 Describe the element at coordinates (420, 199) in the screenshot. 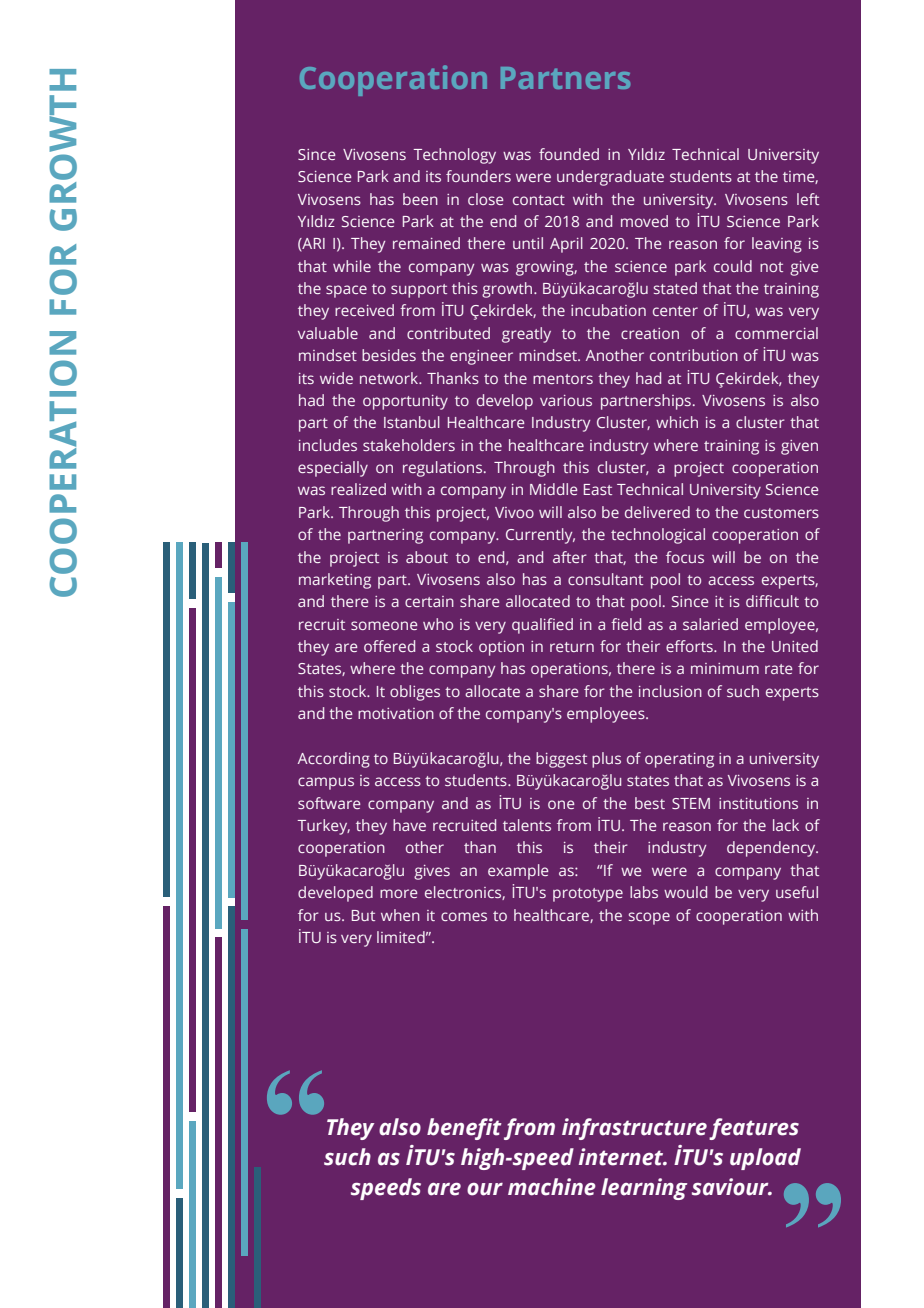

I see `been` at that location.
